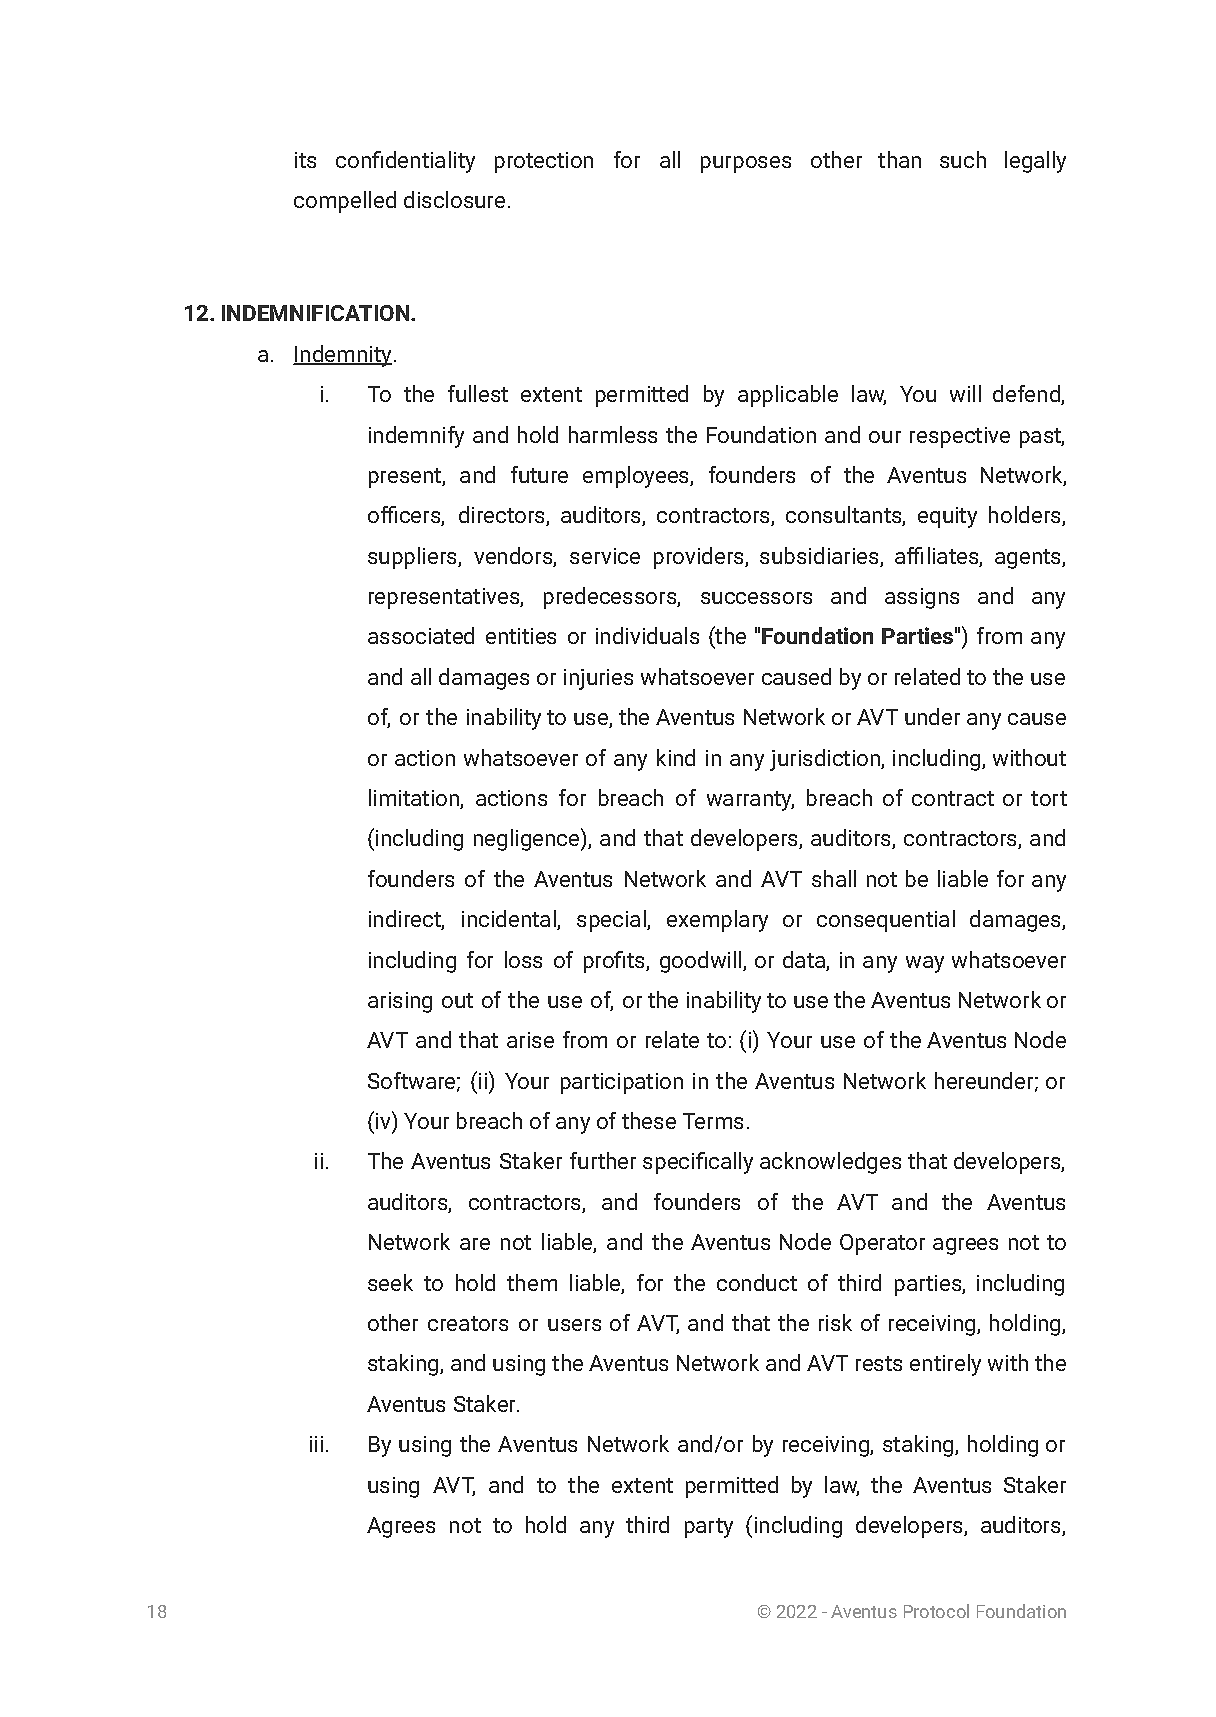  Describe the element at coordinates (647, 635) in the image. I see `individuals` at that location.
